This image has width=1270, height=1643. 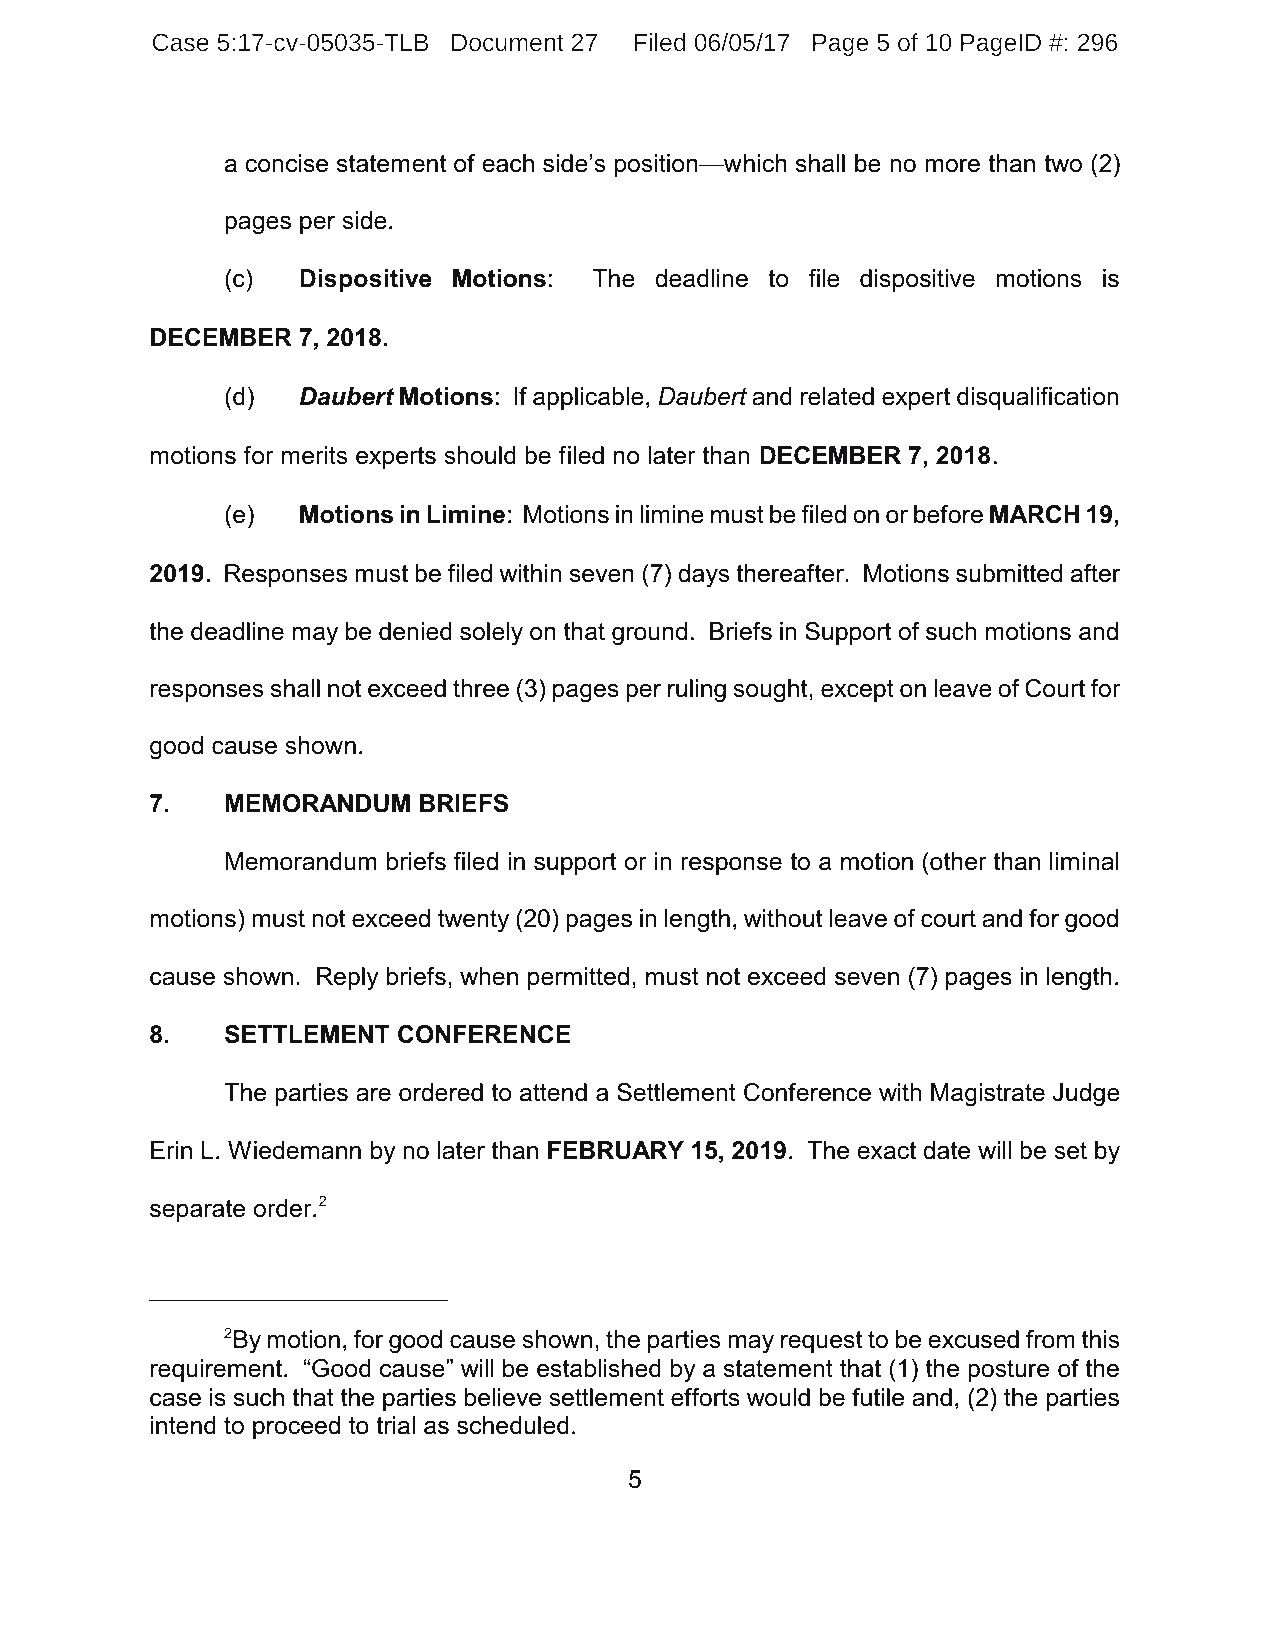 What do you see at coordinates (315, 455) in the image?
I see `merits` at bounding box center [315, 455].
